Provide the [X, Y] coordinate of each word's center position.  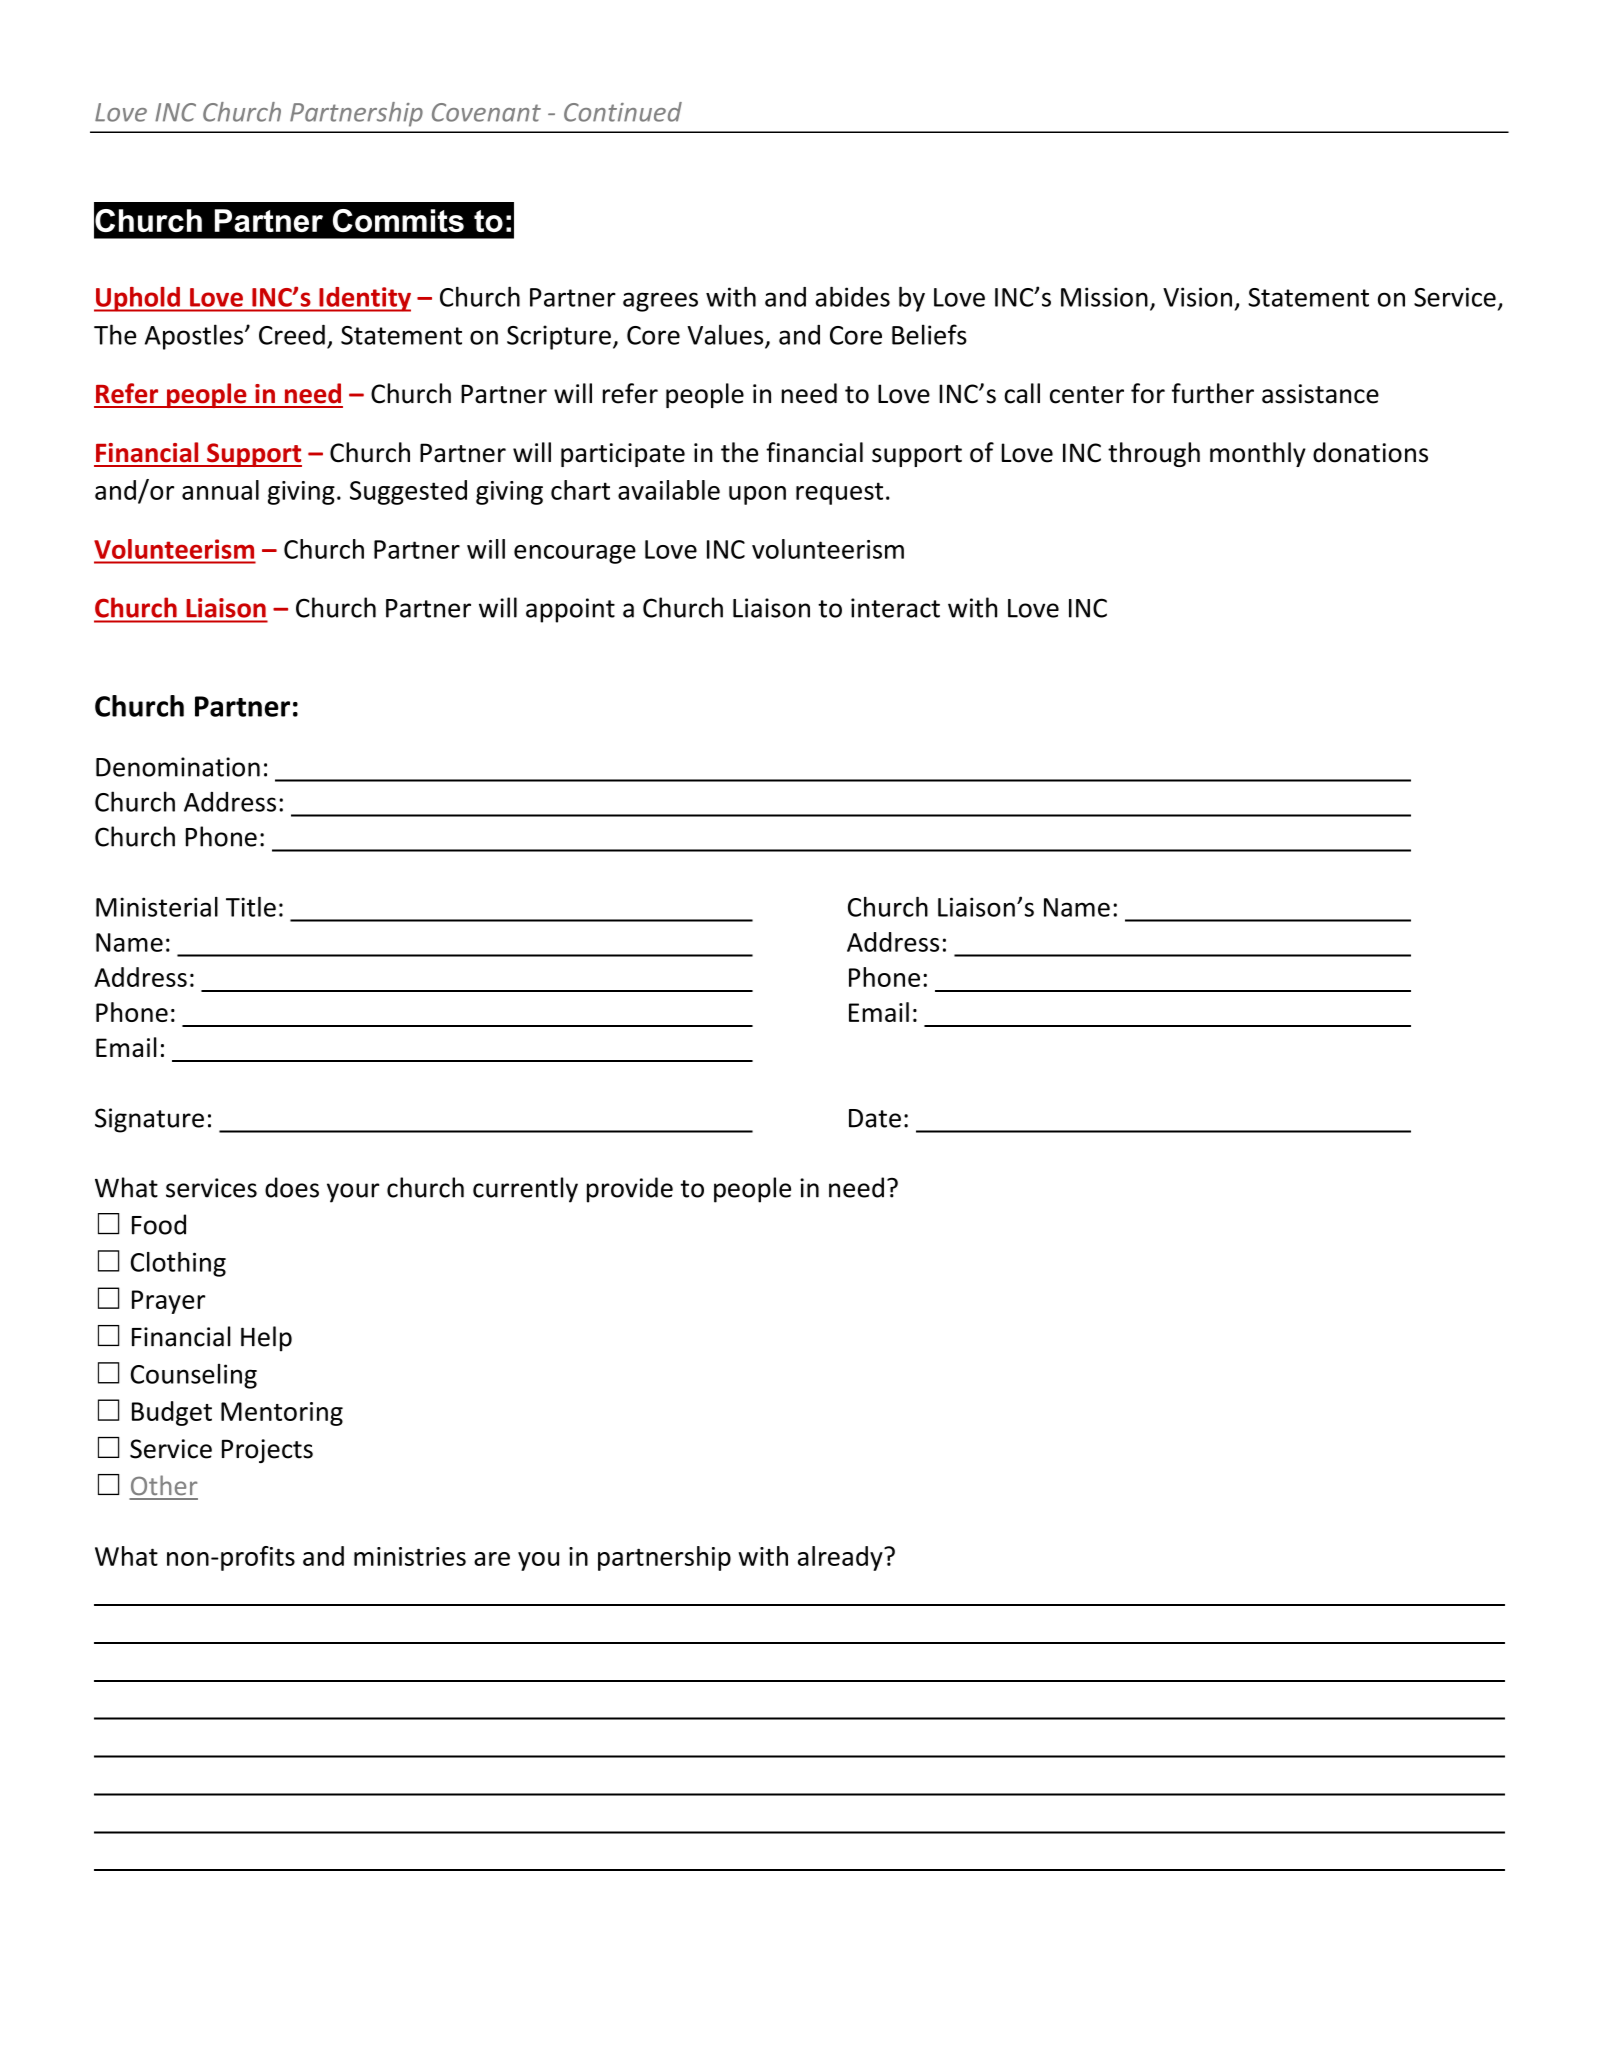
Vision [1197, 297]
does [292, 1187]
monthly [1258, 454]
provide [630, 1190]
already [841, 1558]
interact [895, 608]
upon [757, 495]
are [492, 1559]
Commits [398, 220]
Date [875, 1118]
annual [220, 490]
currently [525, 1190]
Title [251, 907]
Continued [623, 112]
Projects [267, 1451]
